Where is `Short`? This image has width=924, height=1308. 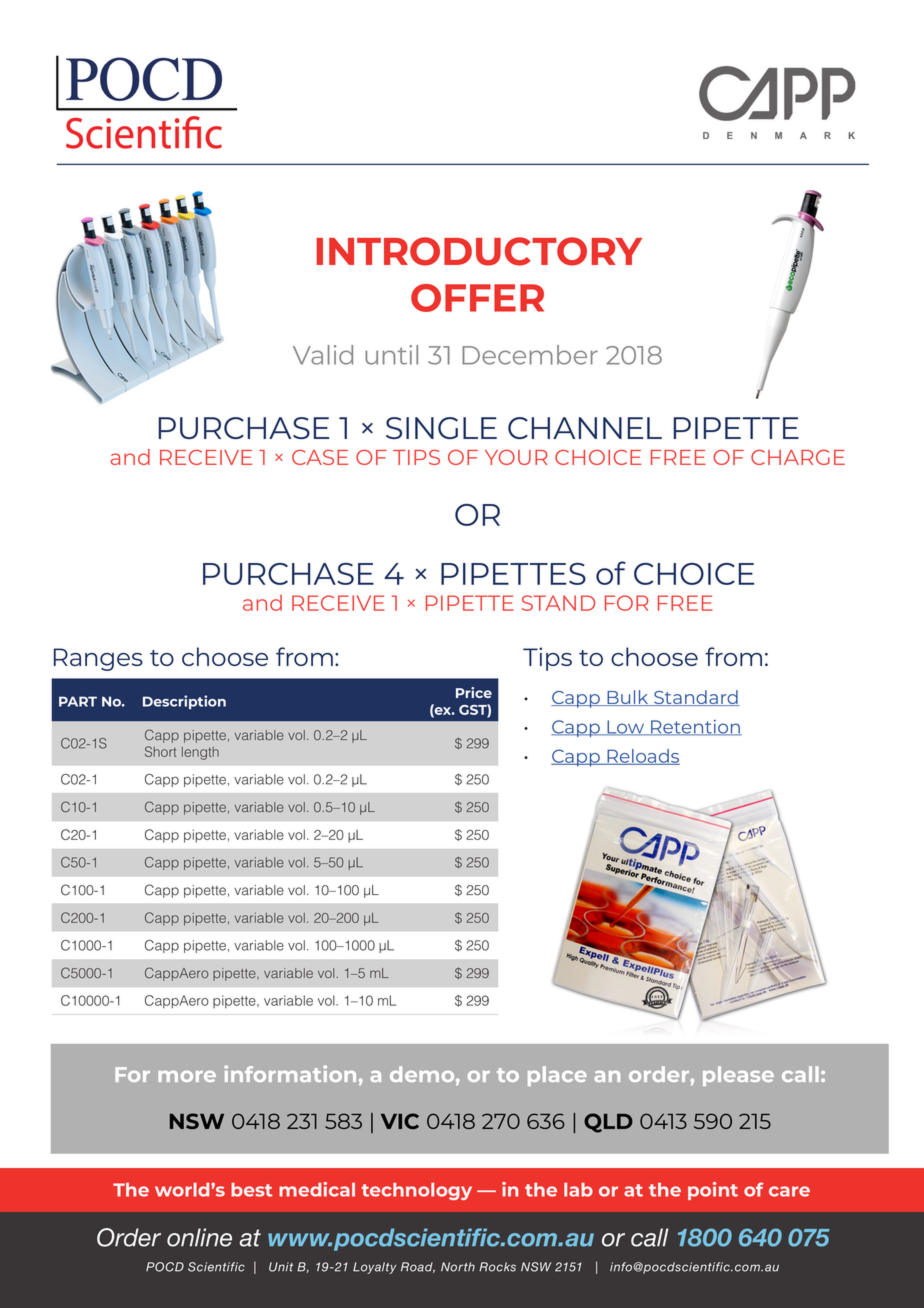 Short is located at coordinates (161, 751).
